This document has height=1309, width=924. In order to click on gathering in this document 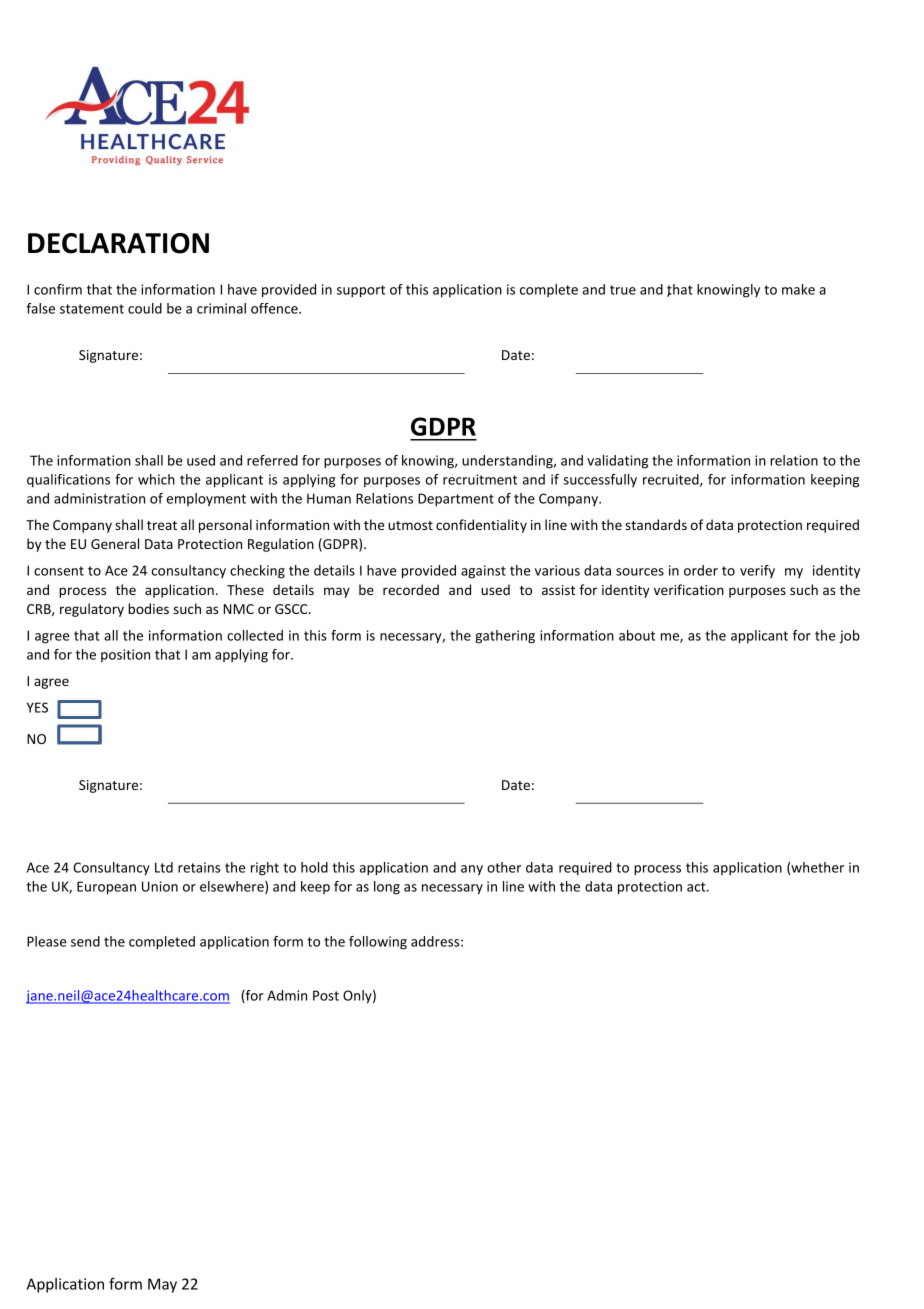, I will do `click(505, 637)`.
